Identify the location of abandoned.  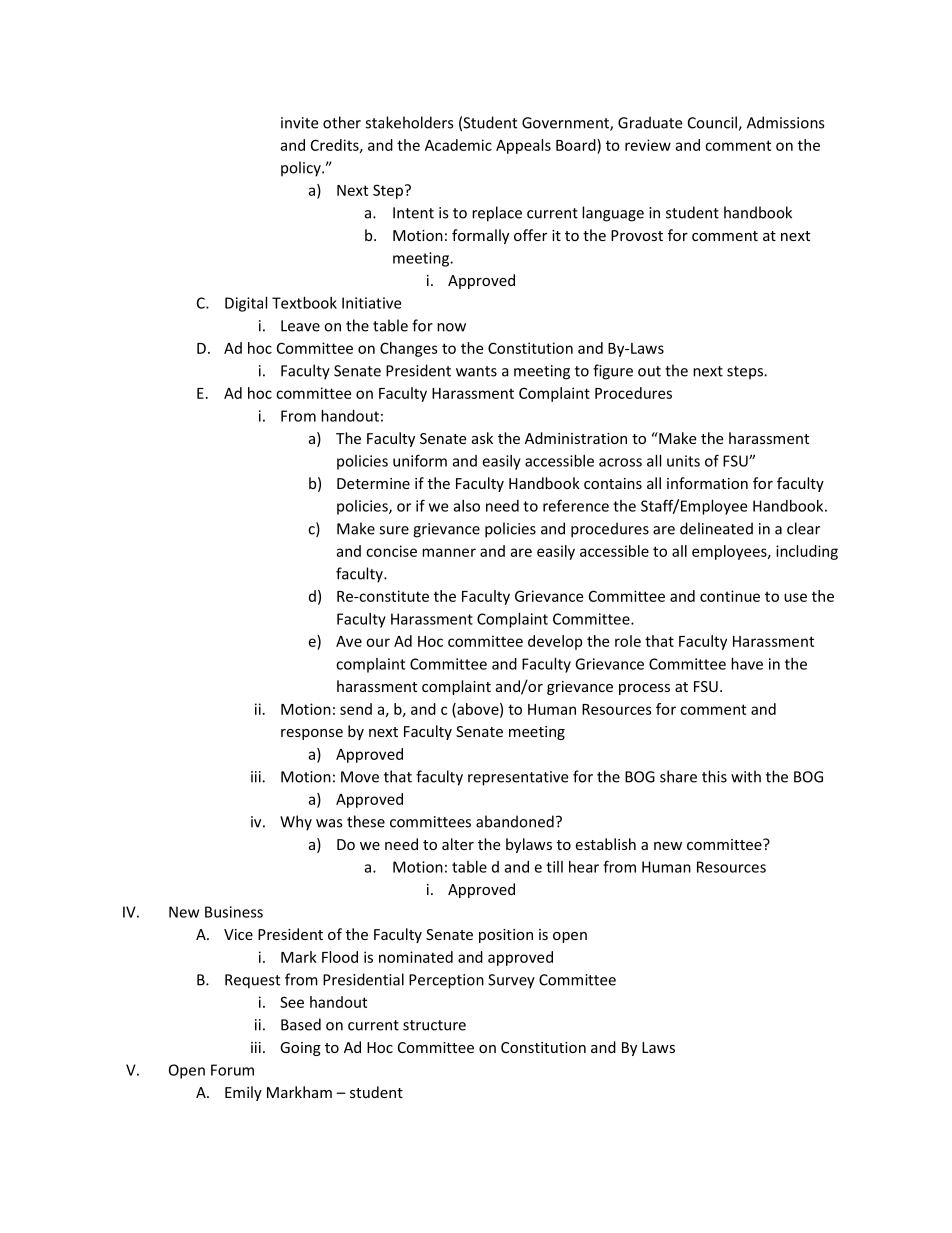
(515, 821).
